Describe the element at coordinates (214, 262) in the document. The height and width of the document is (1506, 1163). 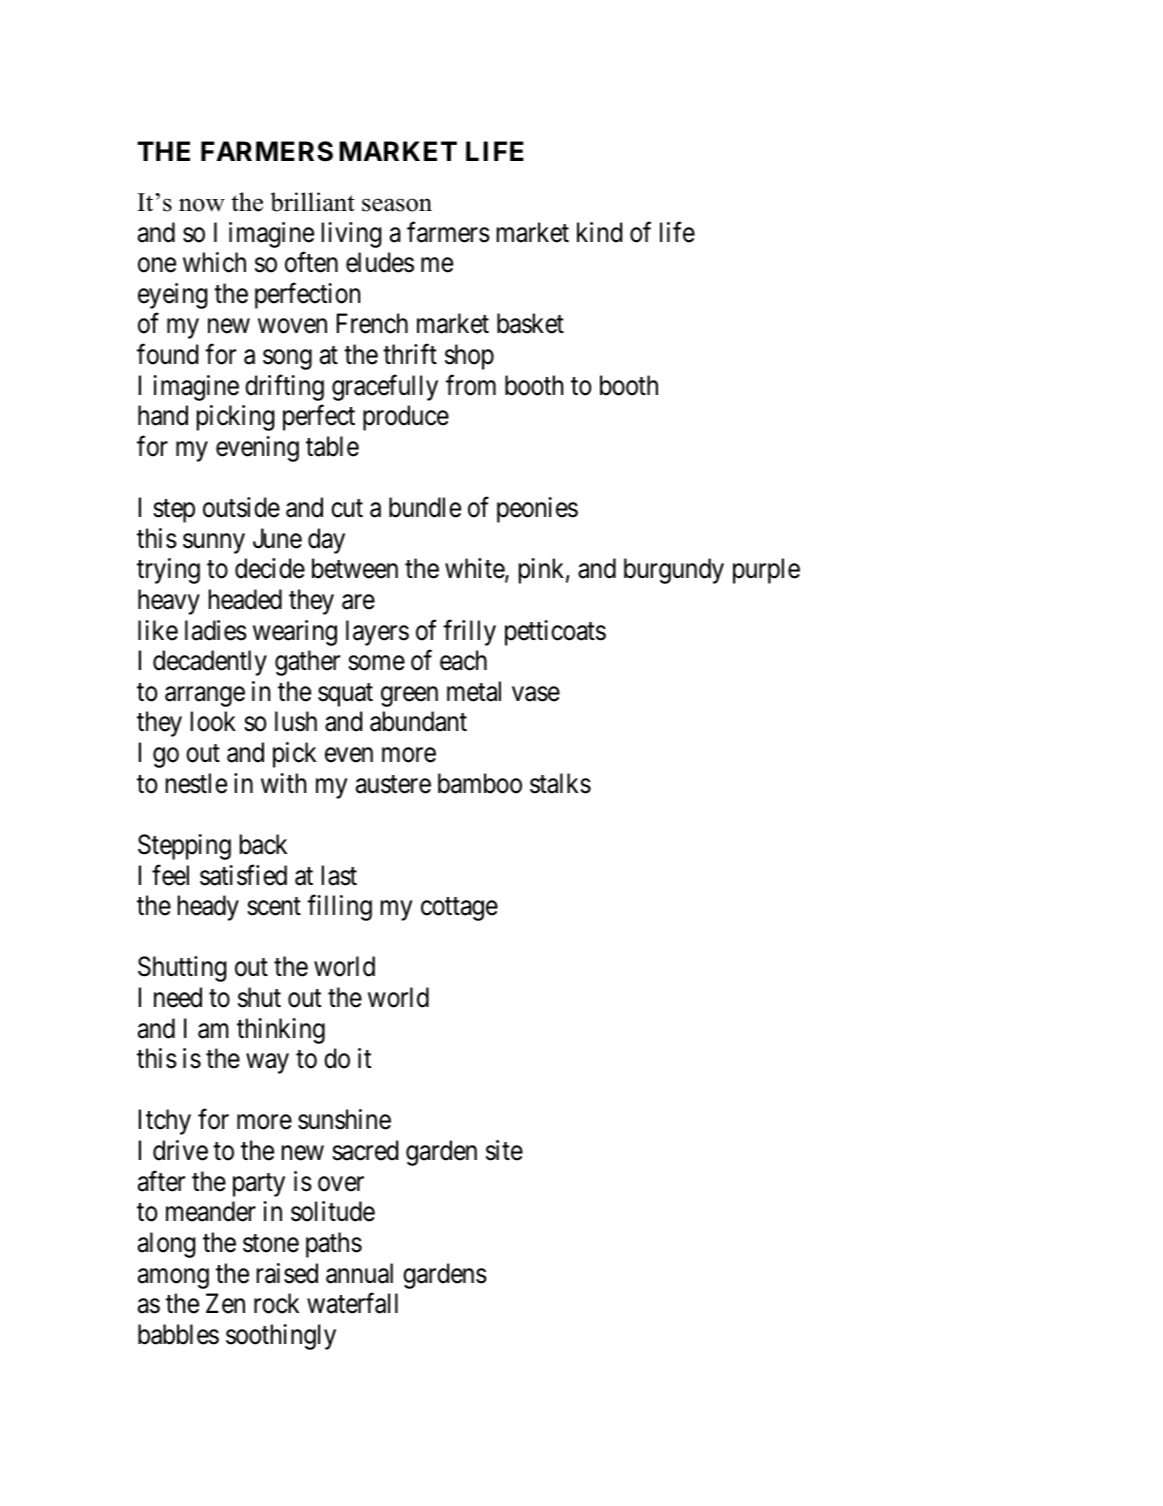
I see `which` at that location.
